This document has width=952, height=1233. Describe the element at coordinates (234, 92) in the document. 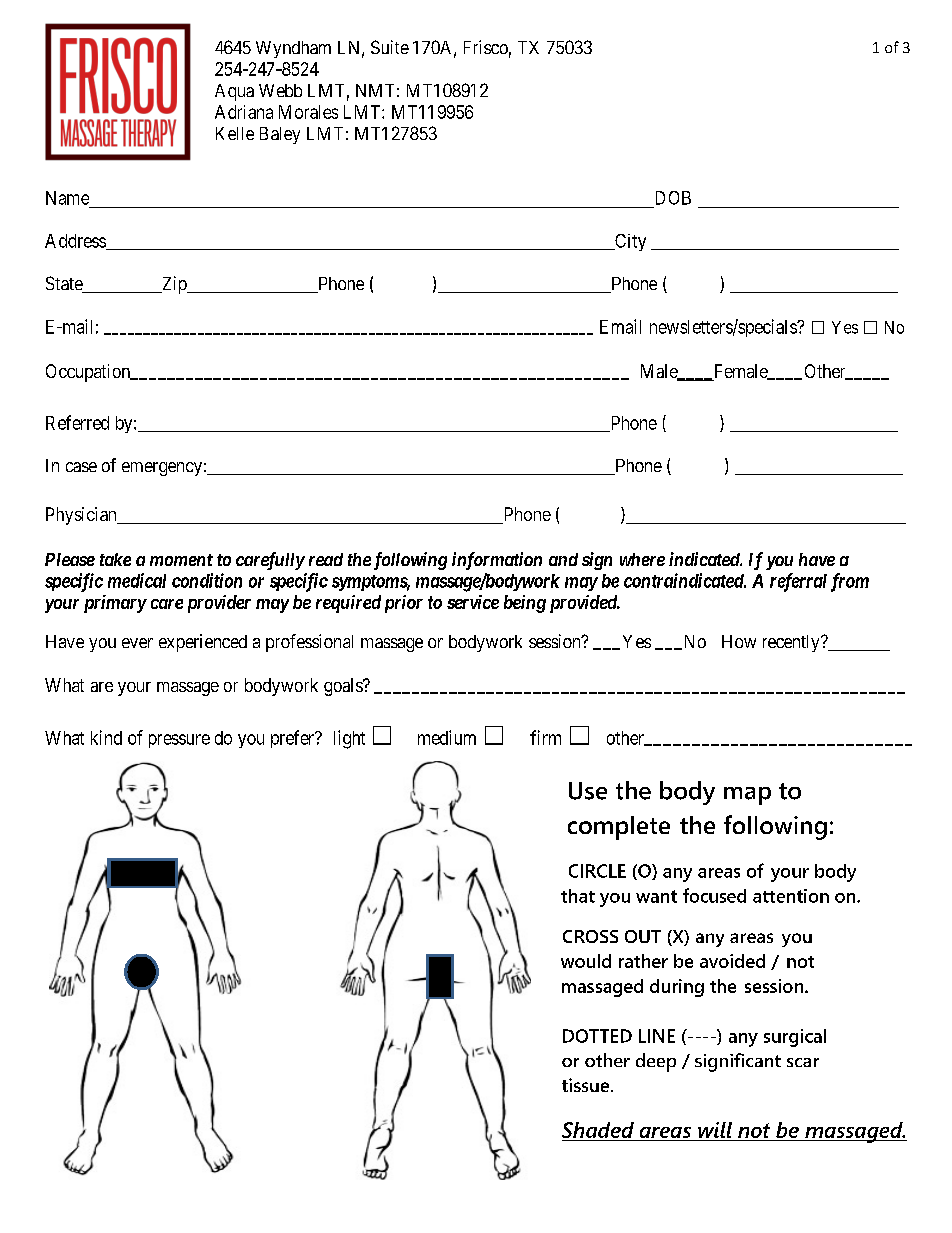

I see `Aqua` at that location.
